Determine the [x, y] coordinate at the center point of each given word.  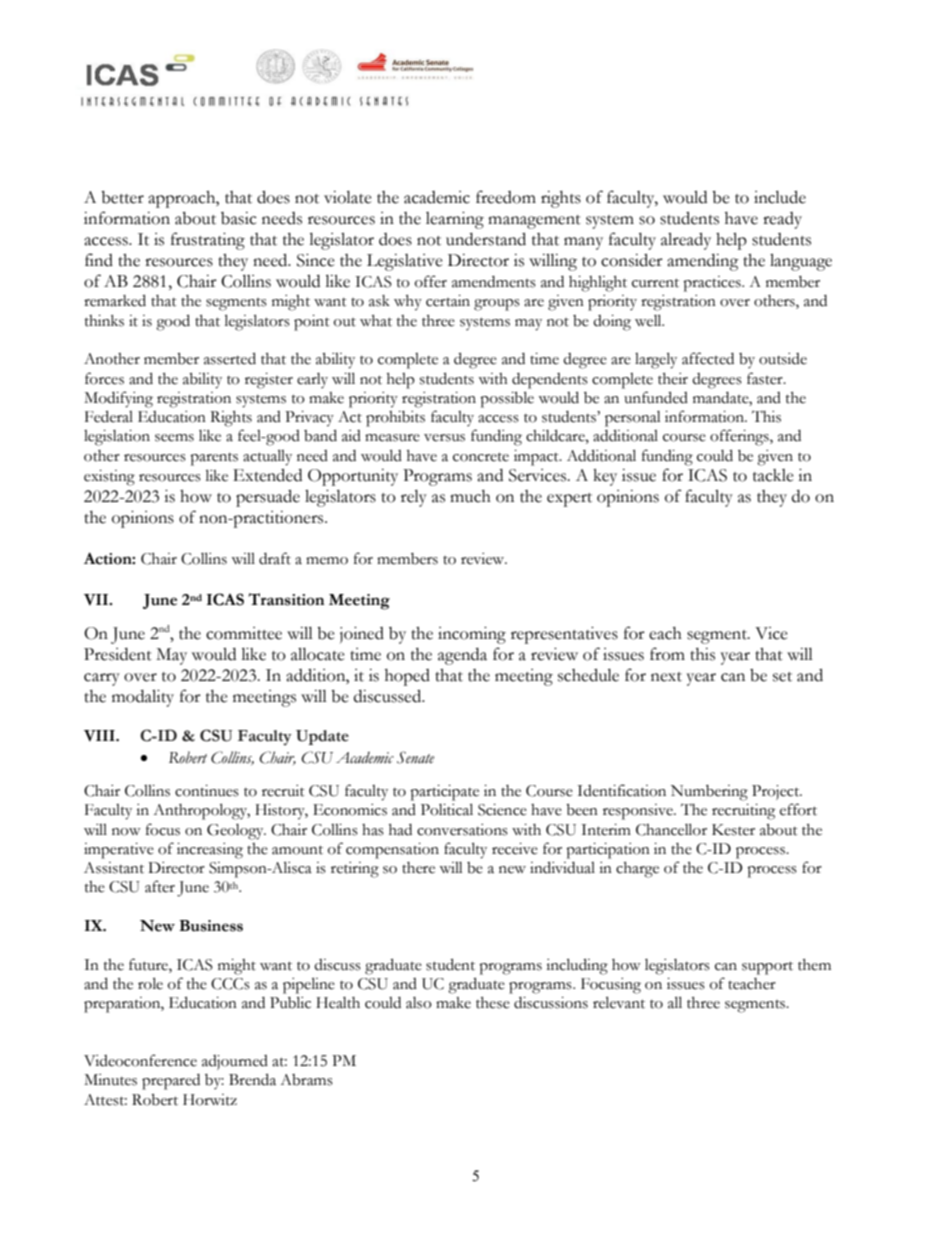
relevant [619, 1002]
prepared [171, 1082]
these [493, 1003]
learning [455, 220]
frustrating [208, 241]
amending [703, 262]
